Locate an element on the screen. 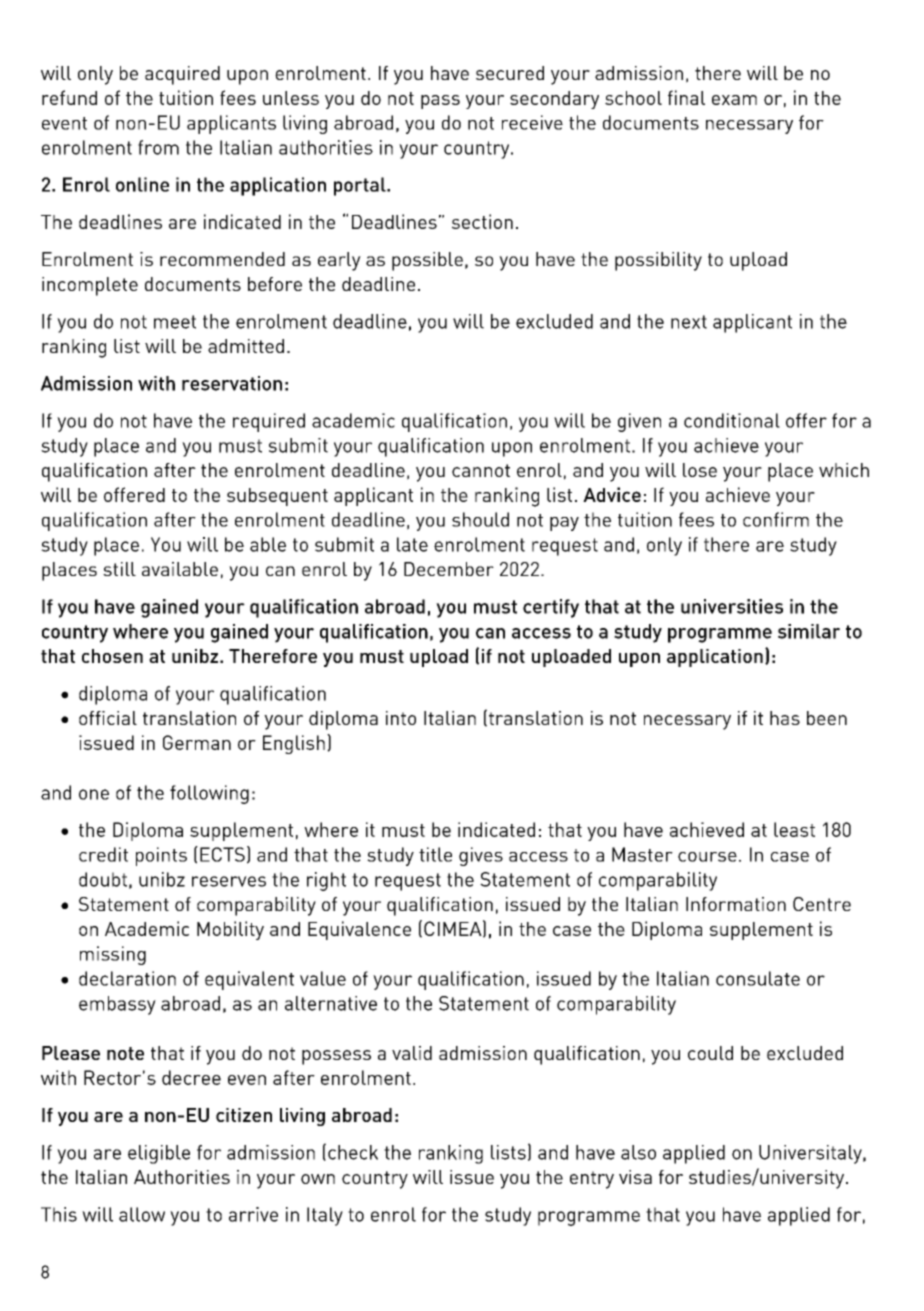 Image resolution: width=924 pixels, height=1311 pixels. acquired is located at coordinates (182, 75).
